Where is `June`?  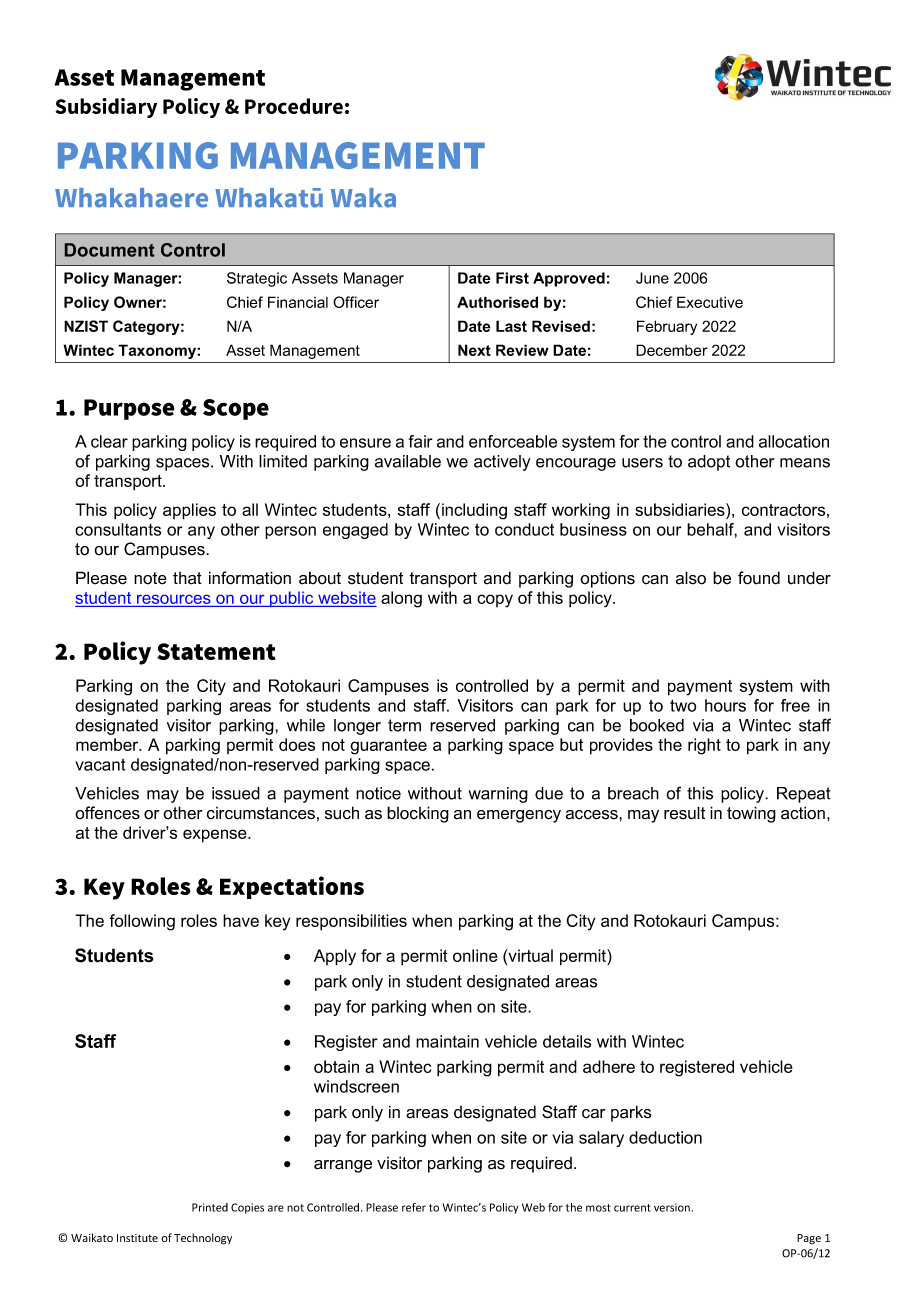
June is located at coordinates (652, 278).
